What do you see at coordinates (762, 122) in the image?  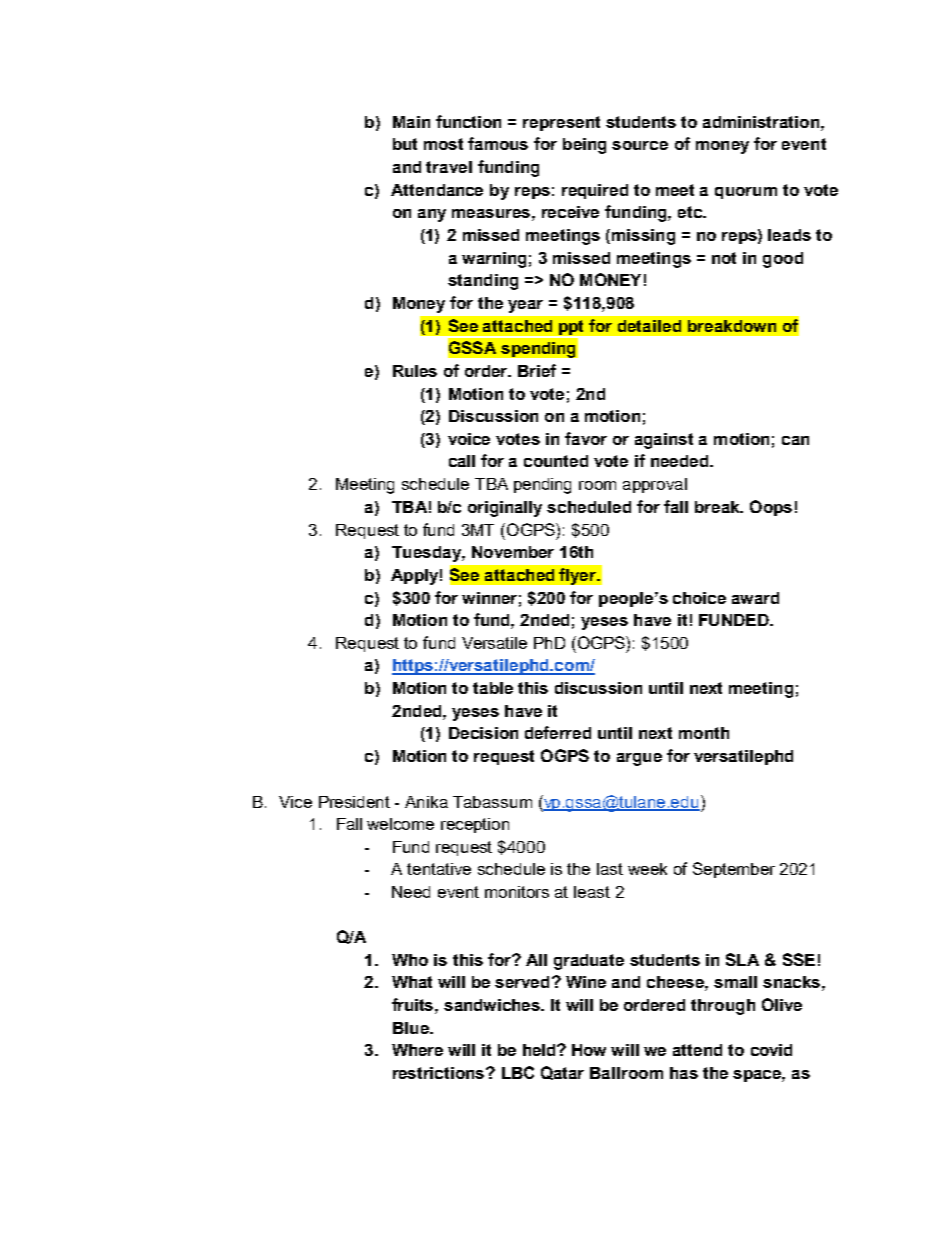 I see `administration` at bounding box center [762, 122].
